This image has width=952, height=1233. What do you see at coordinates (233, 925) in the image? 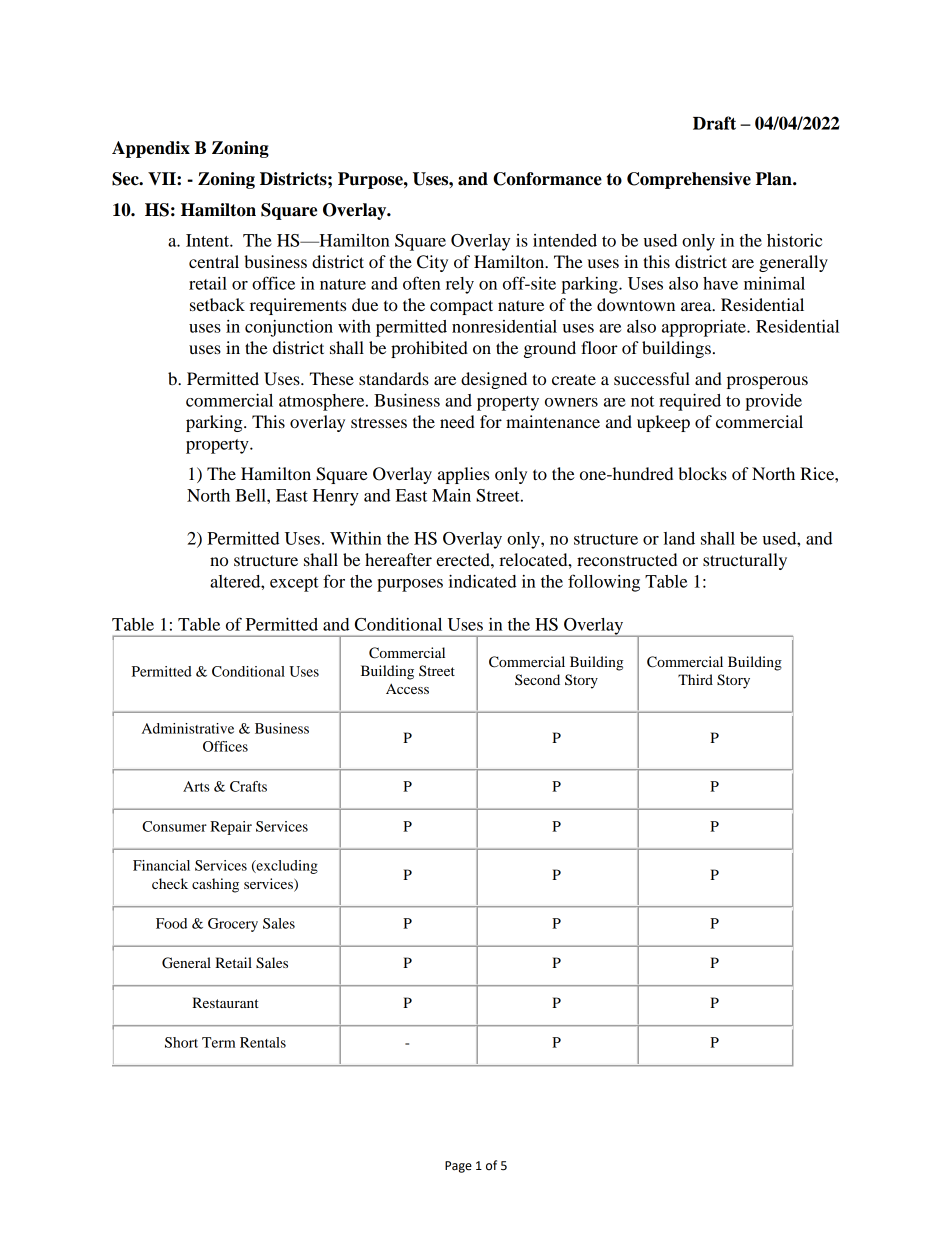
I see `Grocery` at bounding box center [233, 925].
